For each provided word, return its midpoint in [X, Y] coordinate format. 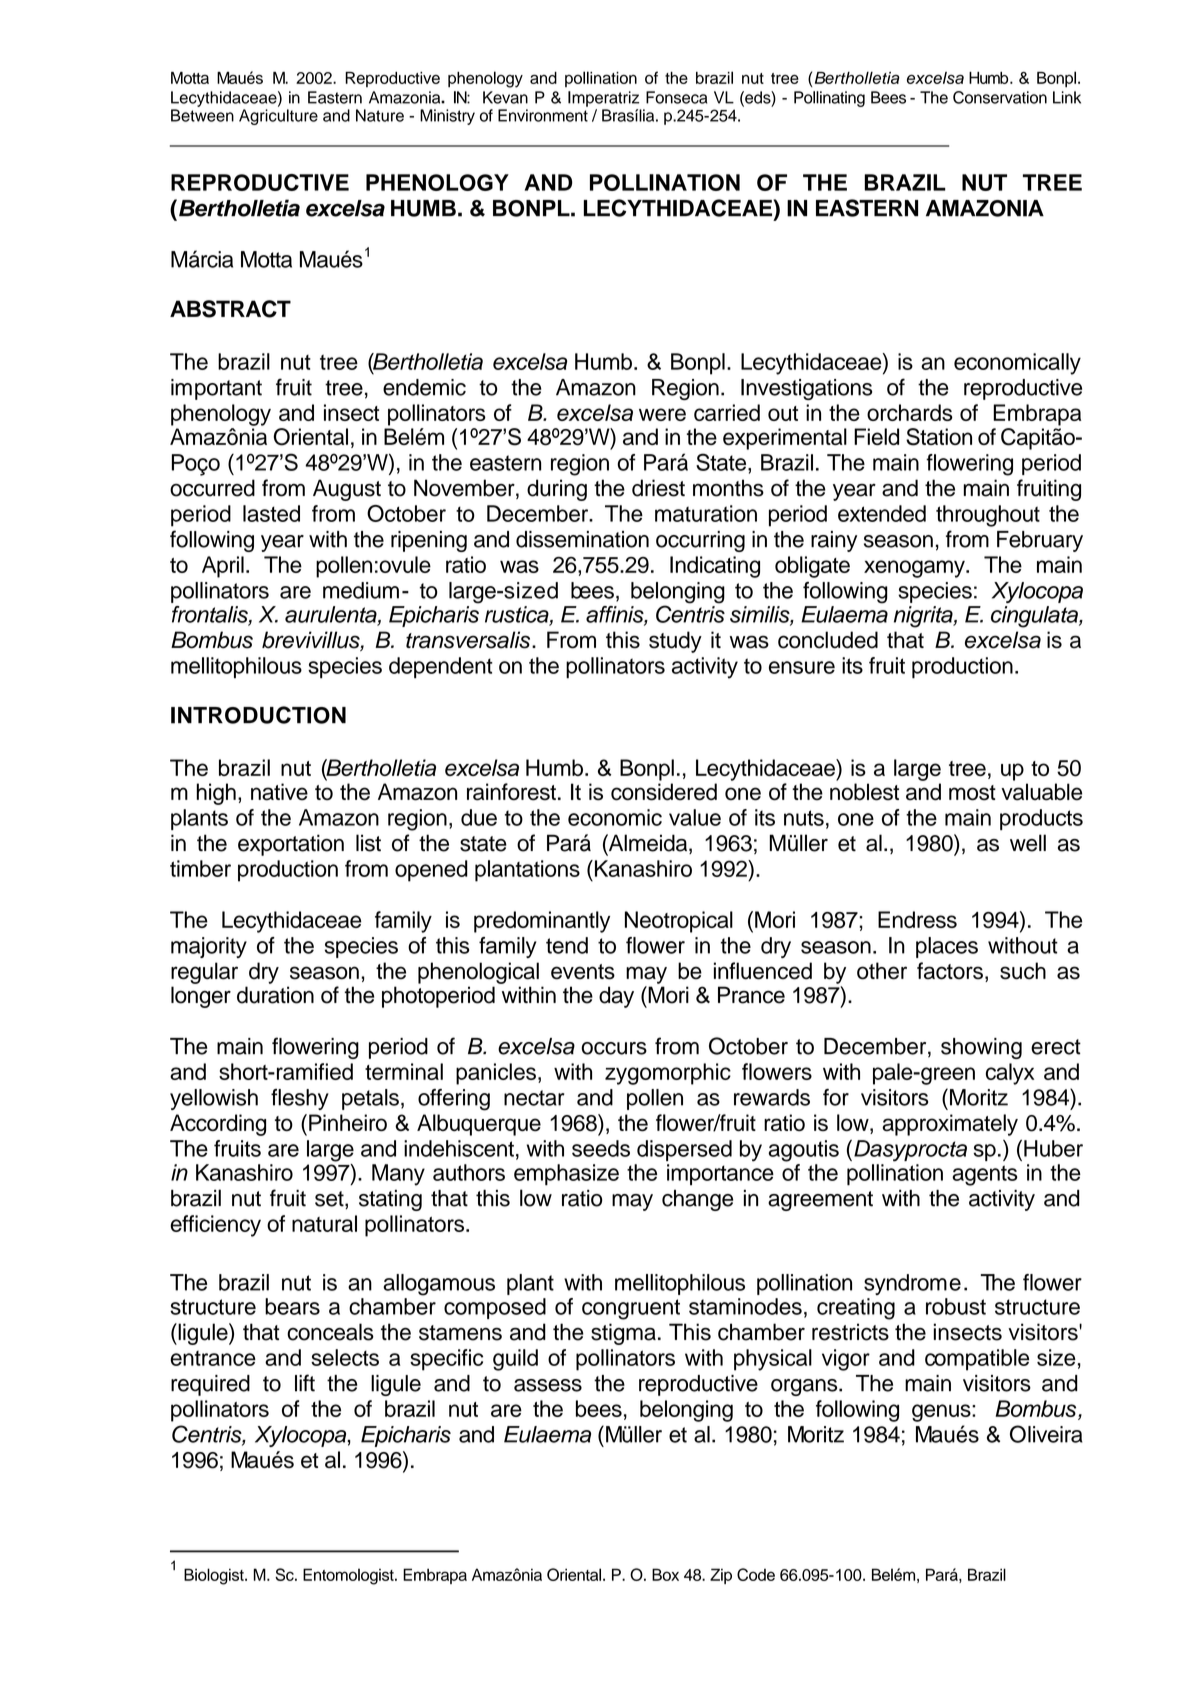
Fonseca [676, 97]
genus [942, 1413]
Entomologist [349, 1576]
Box [665, 1574]
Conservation [1000, 97]
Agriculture [278, 117]
